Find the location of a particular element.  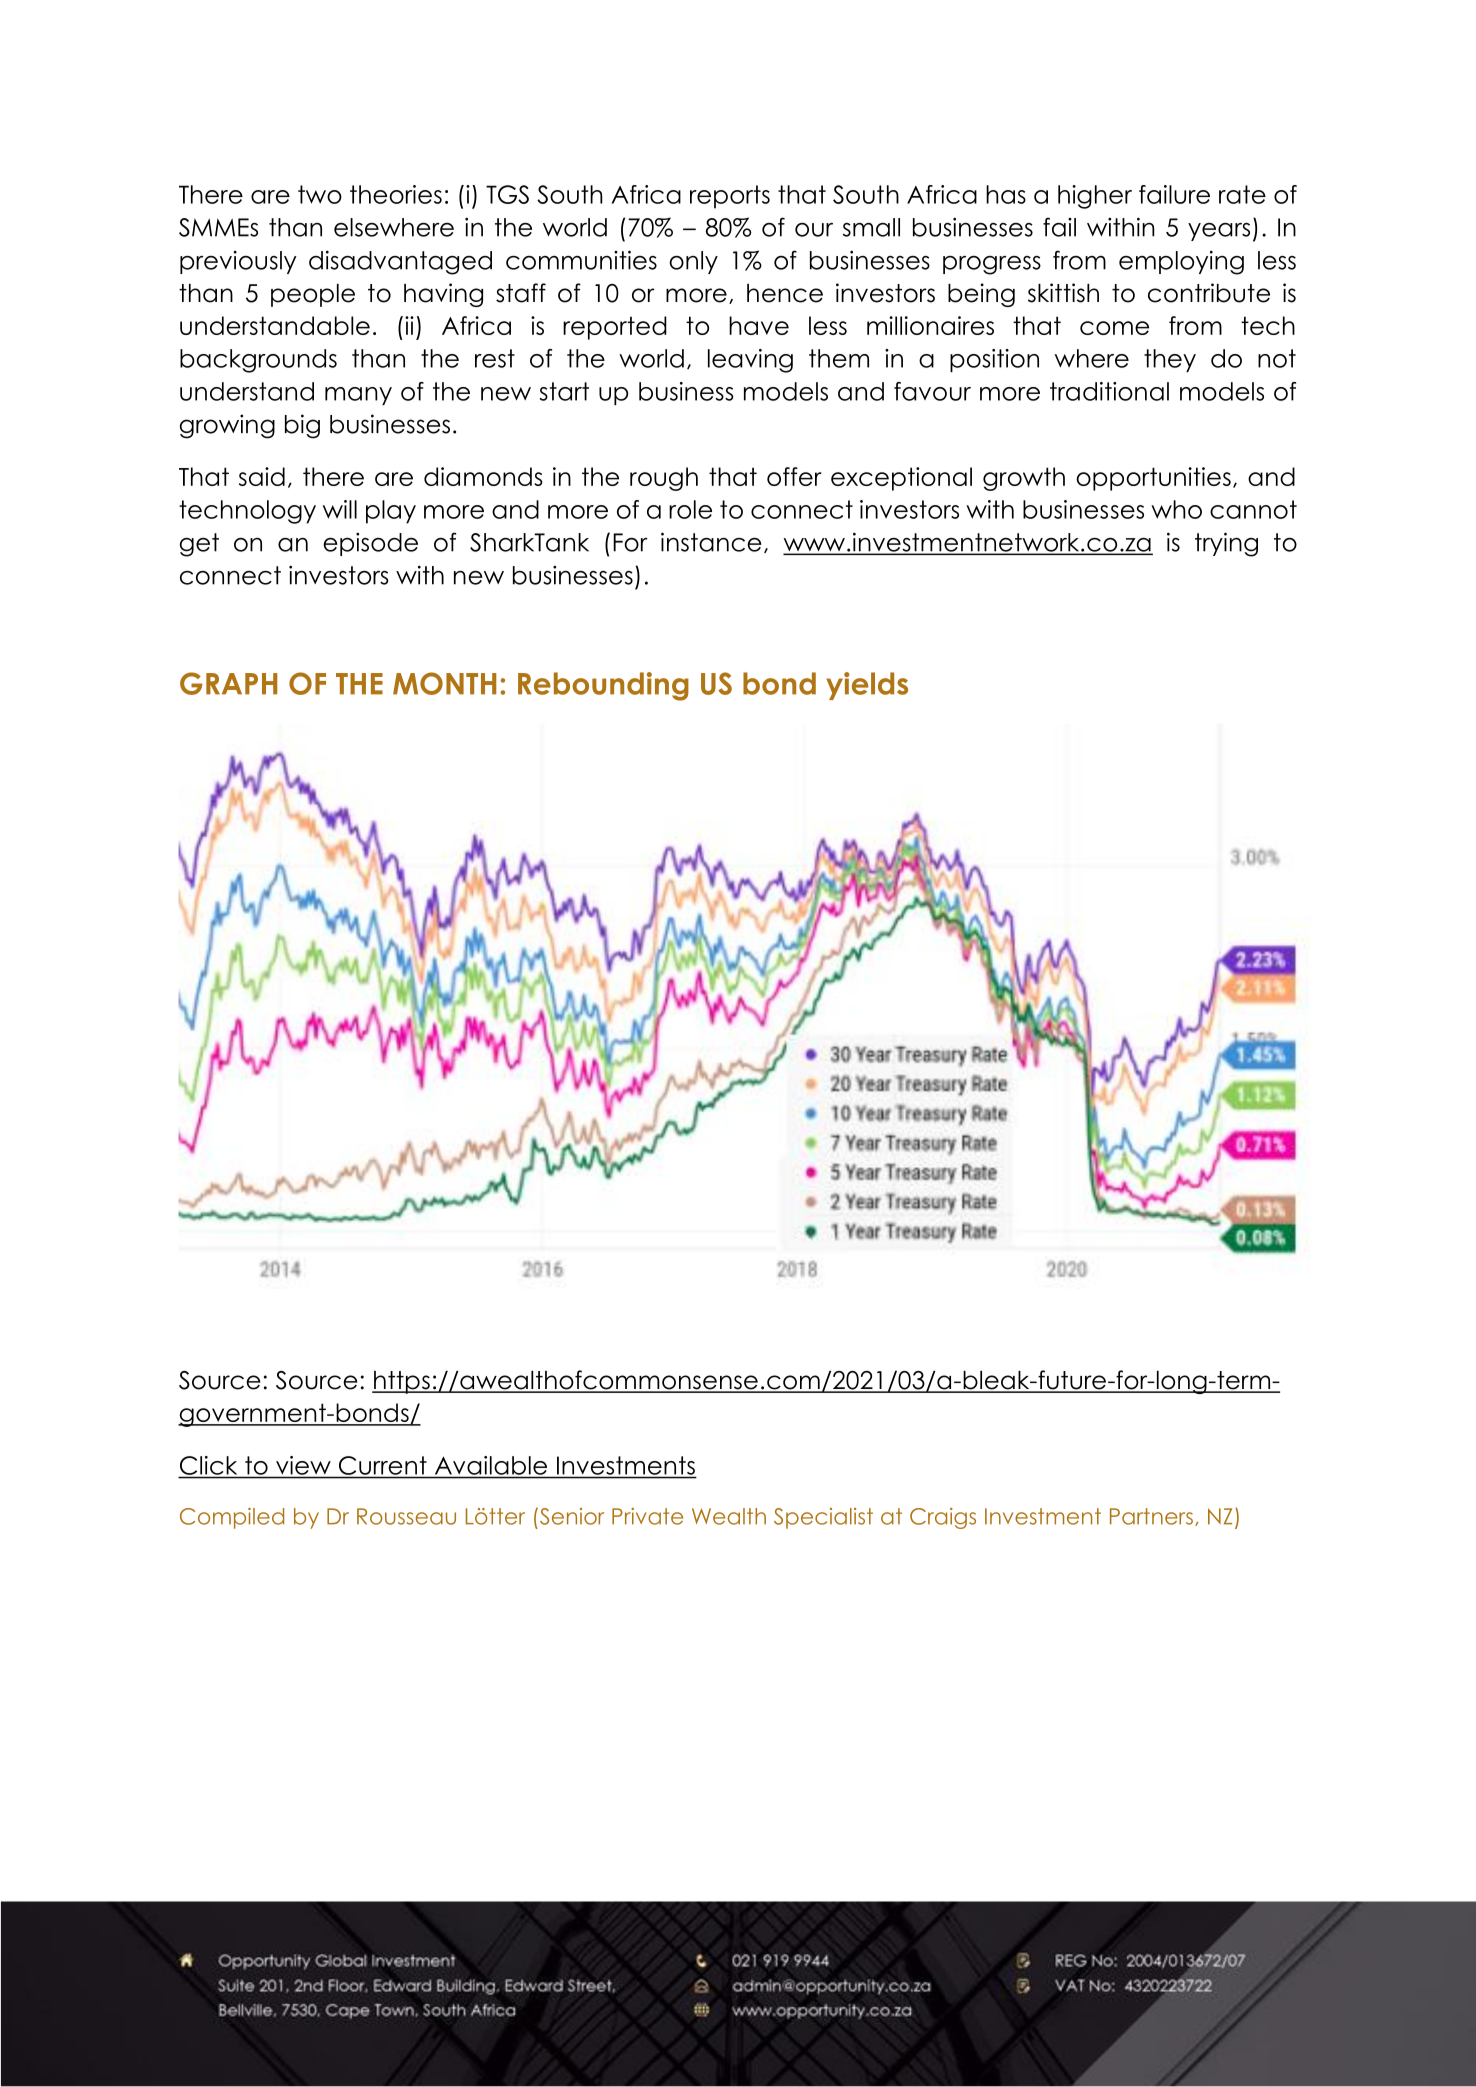

GRAPH is located at coordinates (228, 683).
